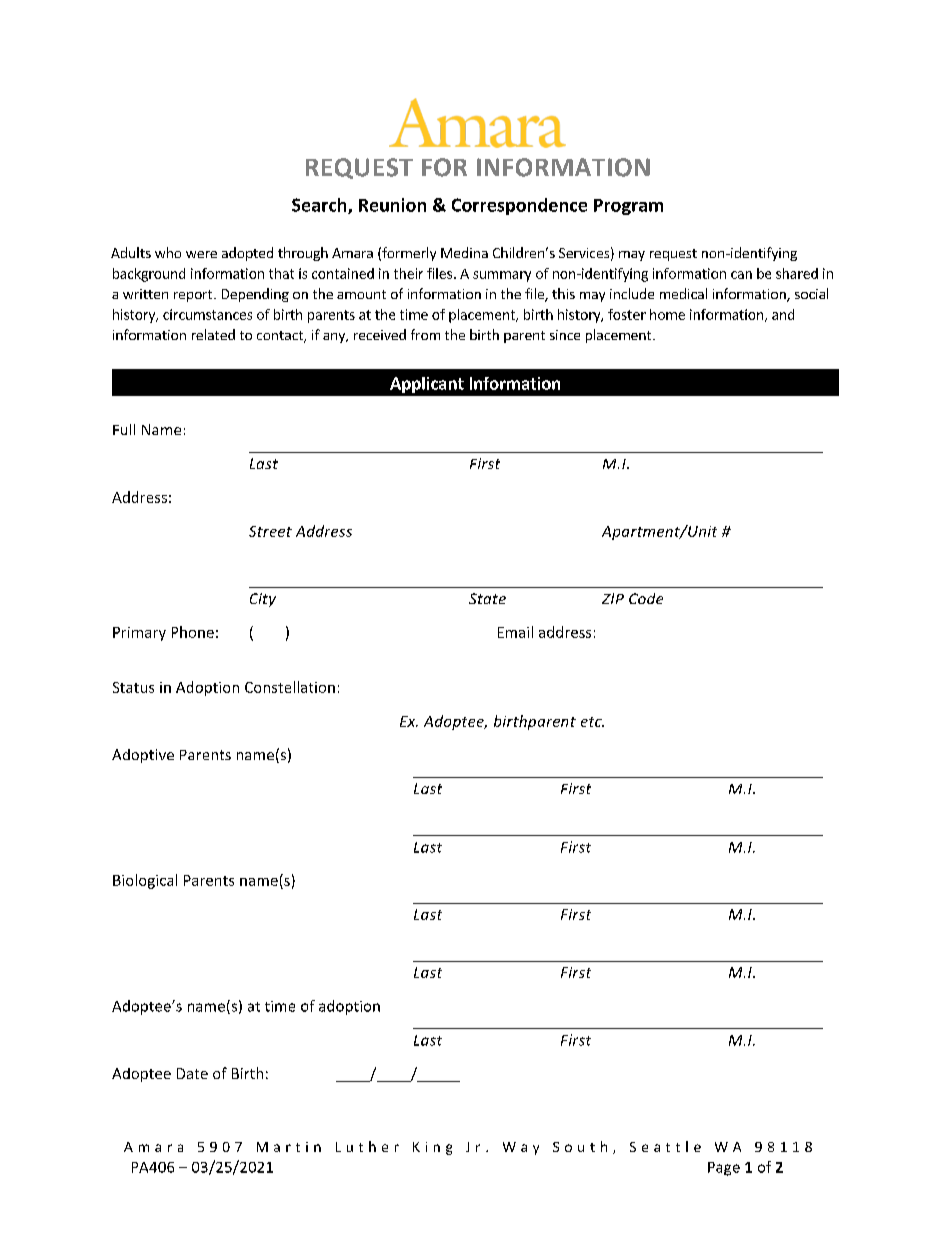  I want to click on Medina, so click(464, 252).
